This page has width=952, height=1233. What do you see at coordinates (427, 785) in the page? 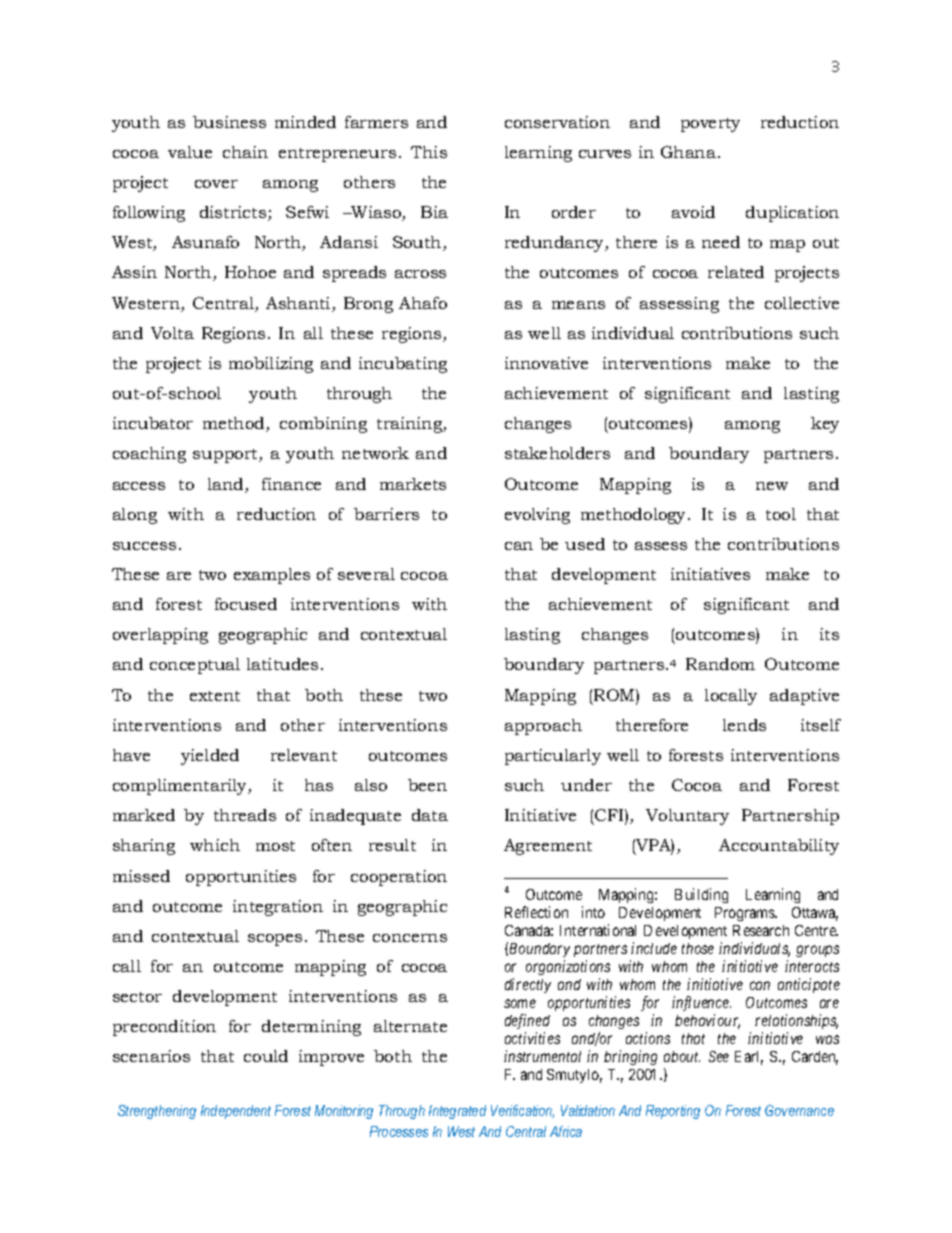
I see `been` at bounding box center [427, 785].
